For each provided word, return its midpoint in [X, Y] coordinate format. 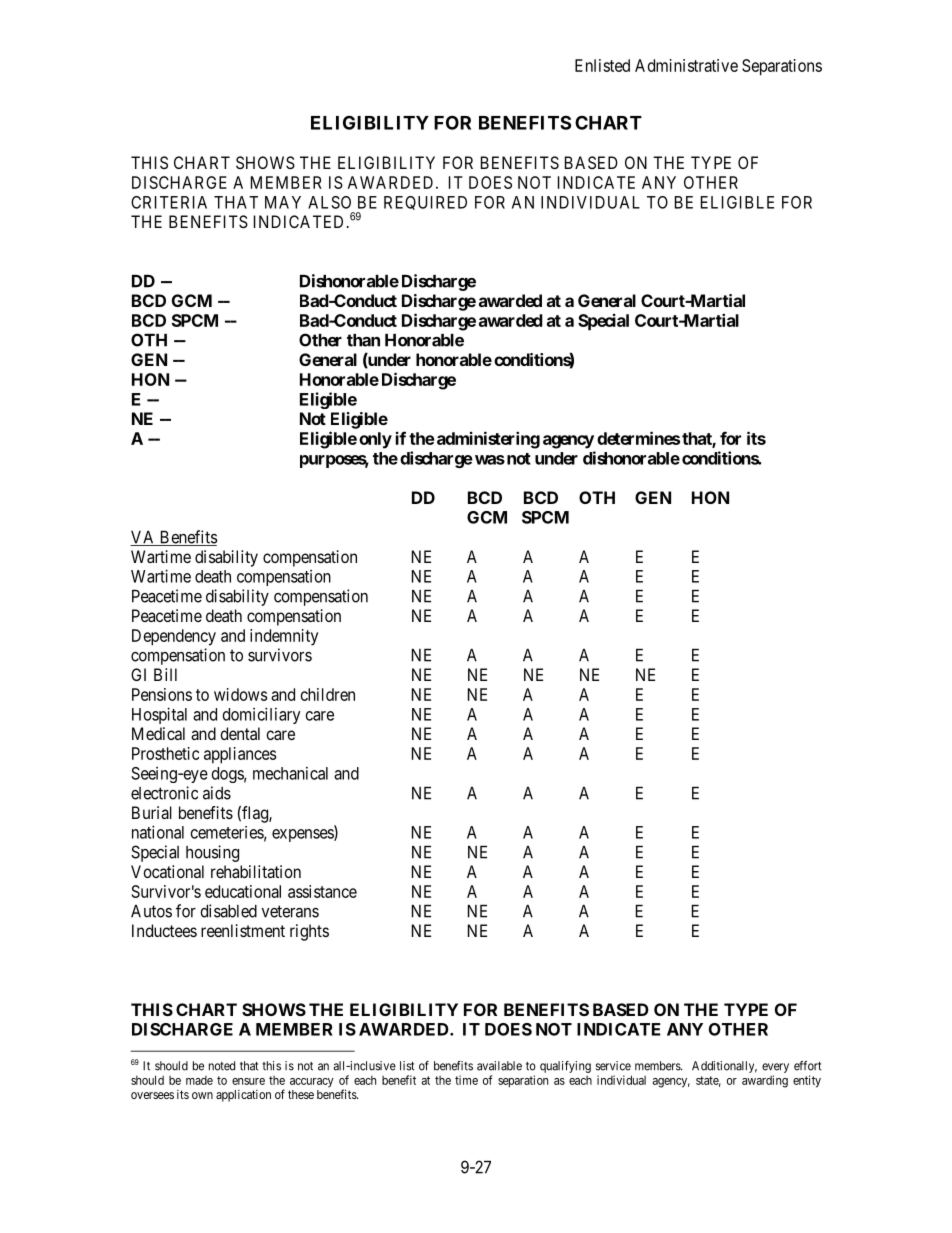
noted [222, 1066]
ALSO [329, 202]
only [375, 440]
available [499, 1066]
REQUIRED [425, 203]
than [363, 340]
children [328, 694]
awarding [765, 1081]
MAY [283, 202]
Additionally [724, 1067]
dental [240, 733]
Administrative [686, 65]
